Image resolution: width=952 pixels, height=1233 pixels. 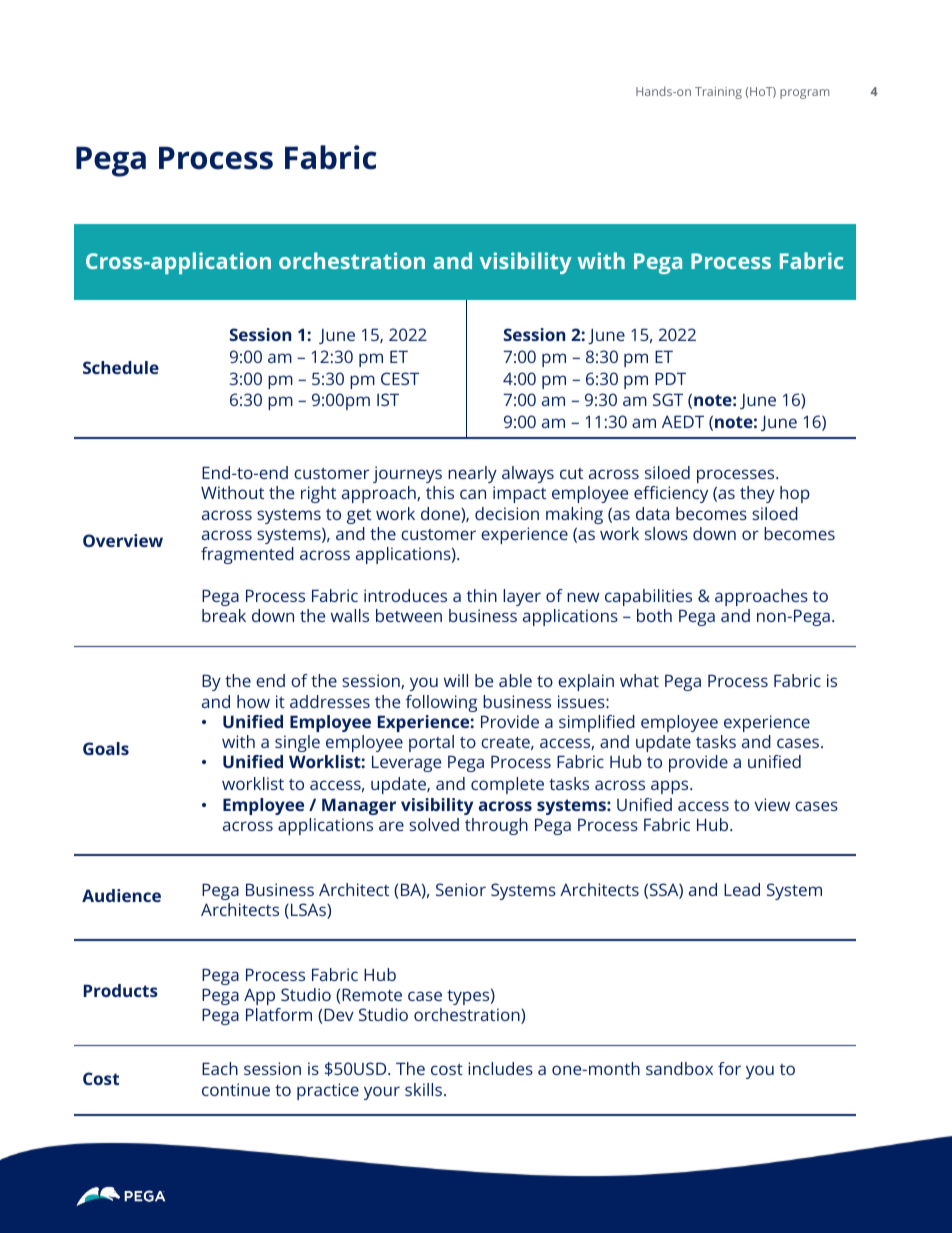 I want to click on apps, so click(x=671, y=787).
